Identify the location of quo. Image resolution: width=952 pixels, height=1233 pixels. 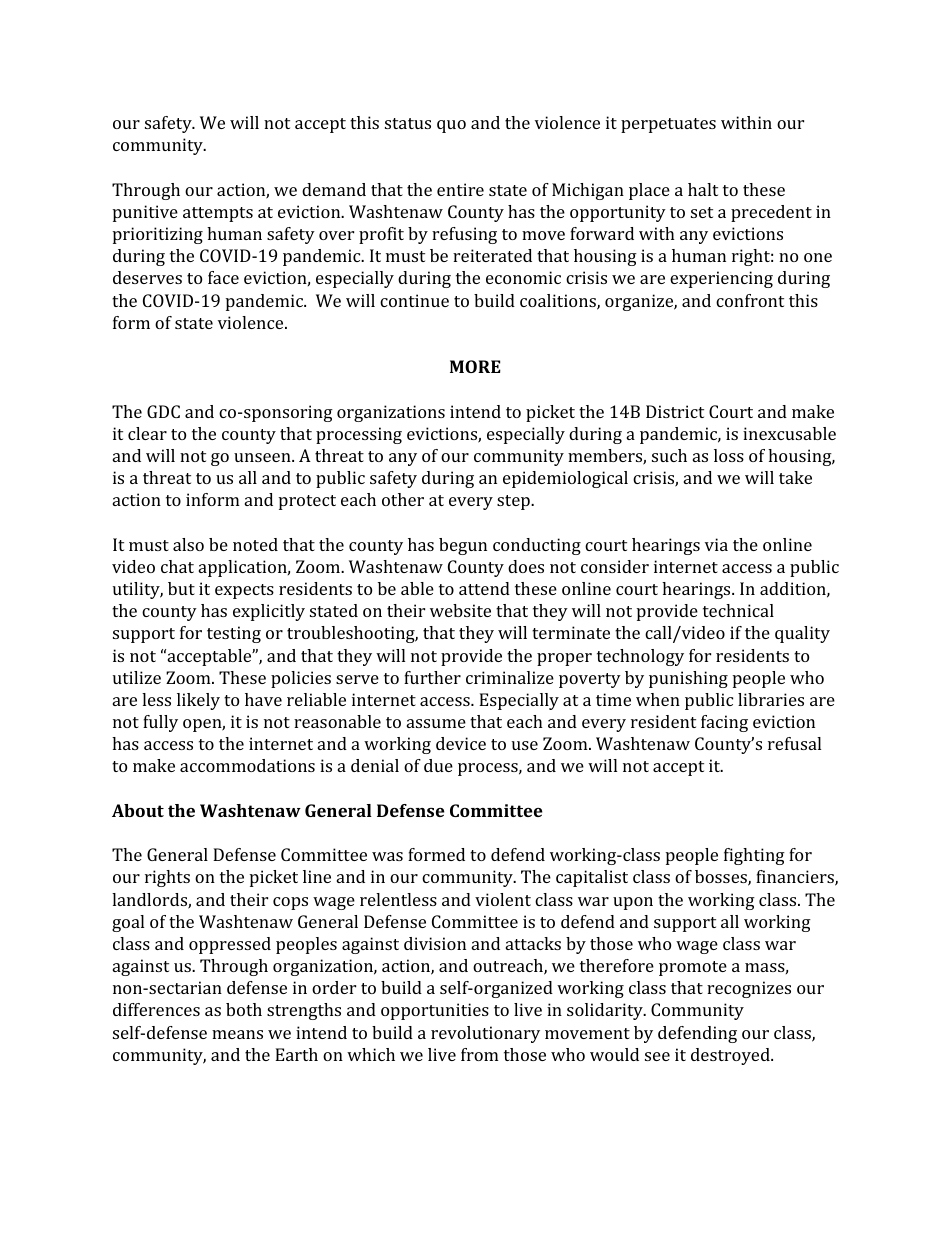
(451, 126).
